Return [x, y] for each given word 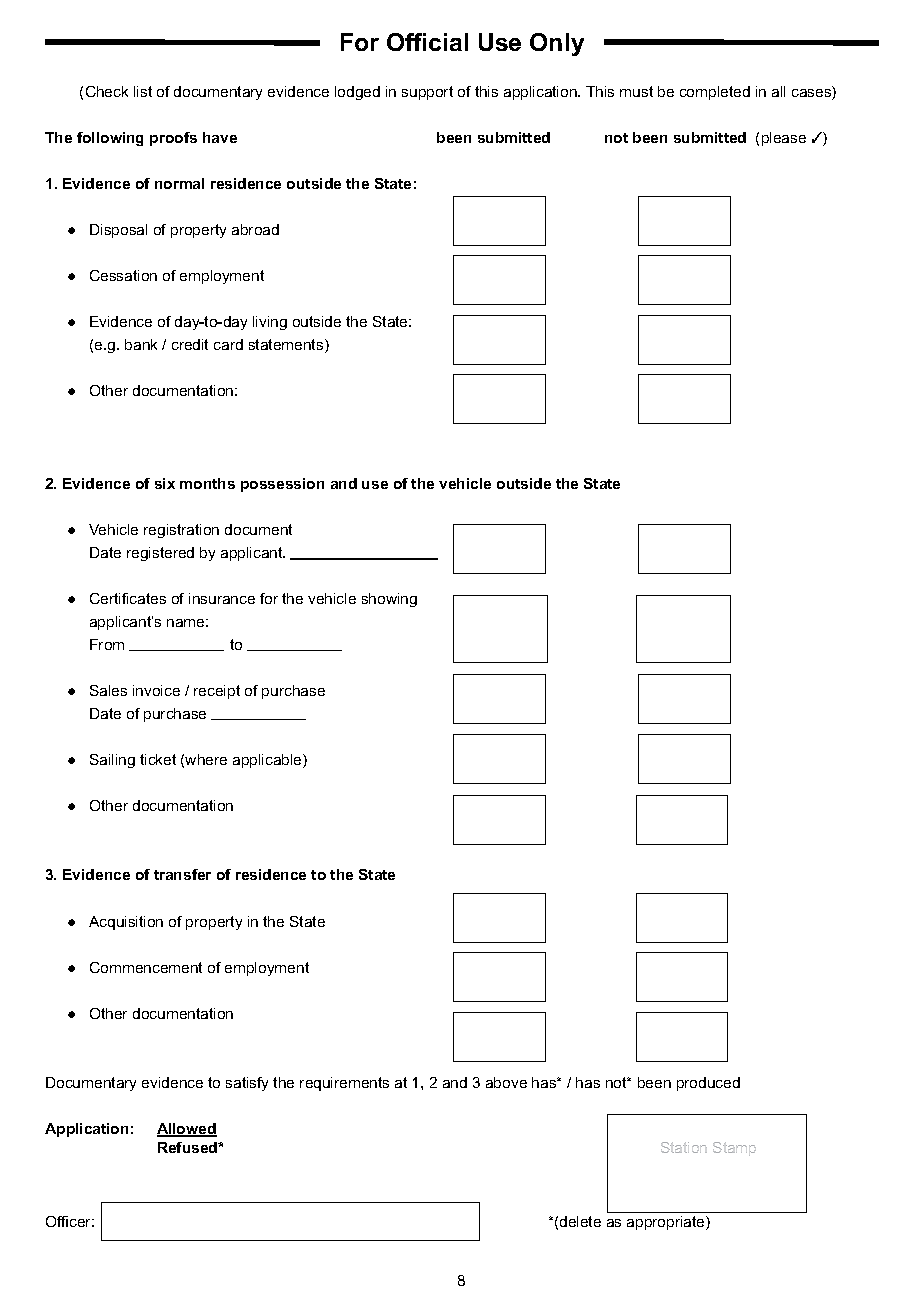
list [143, 91]
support [427, 93]
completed [715, 93]
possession [282, 485]
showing [389, 600]
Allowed [187, 1130]
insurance [222, 598]
